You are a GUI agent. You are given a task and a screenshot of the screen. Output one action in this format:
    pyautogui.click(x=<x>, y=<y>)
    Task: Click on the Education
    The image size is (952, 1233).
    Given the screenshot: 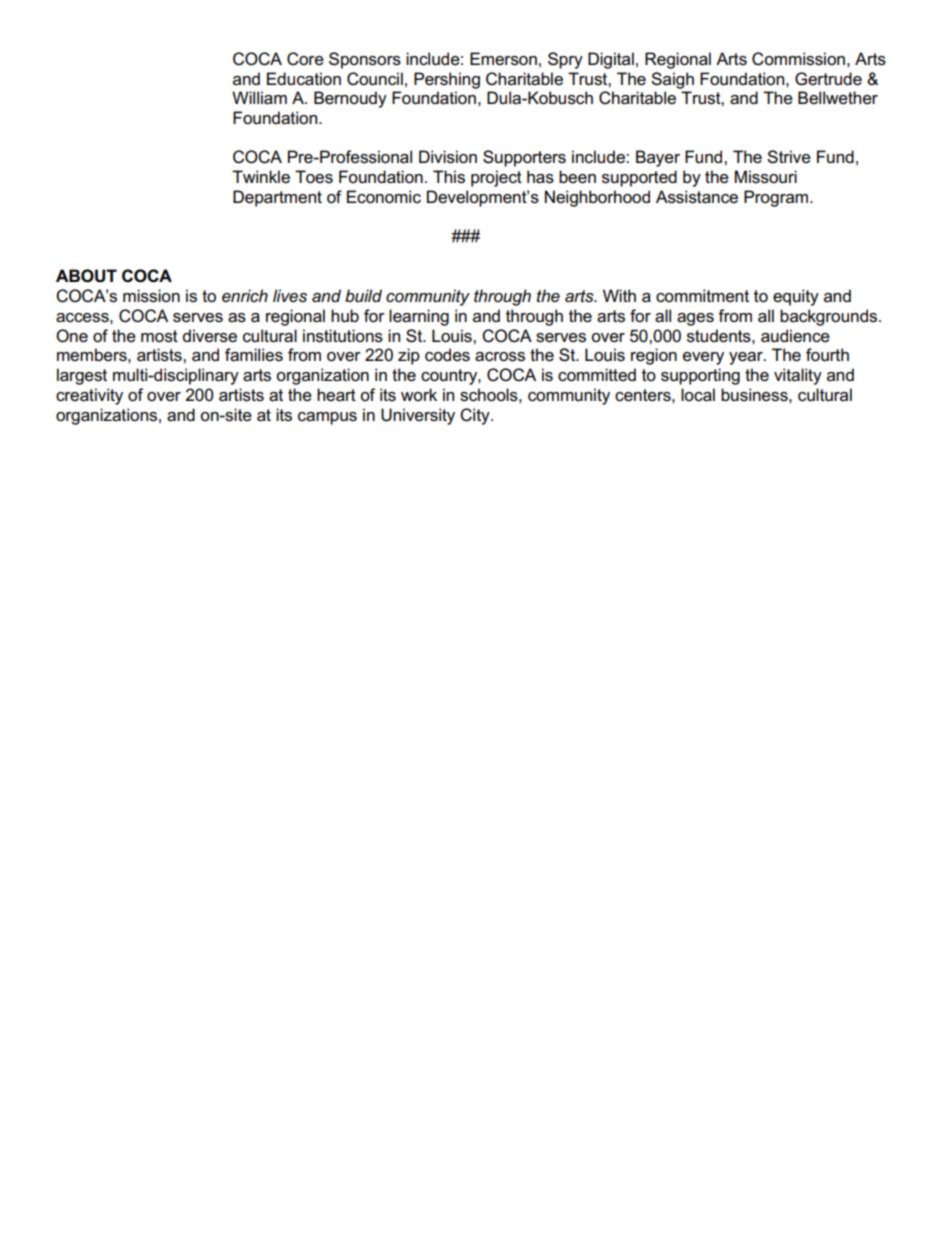 What is the action you would take?
    pyautogui.click(x=304, y=79)
